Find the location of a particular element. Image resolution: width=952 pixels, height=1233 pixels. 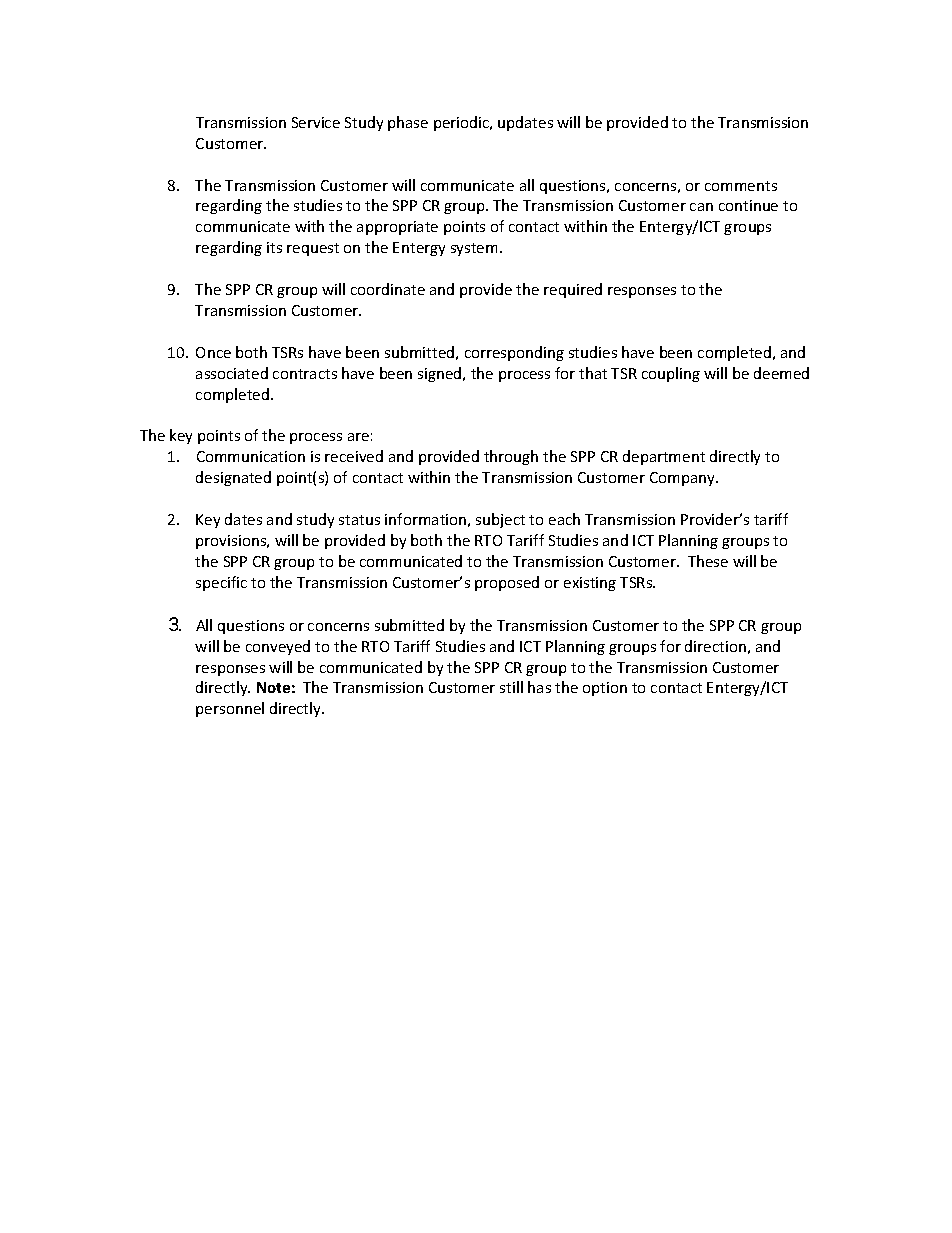

Service is located at coordinates (316, 122).
